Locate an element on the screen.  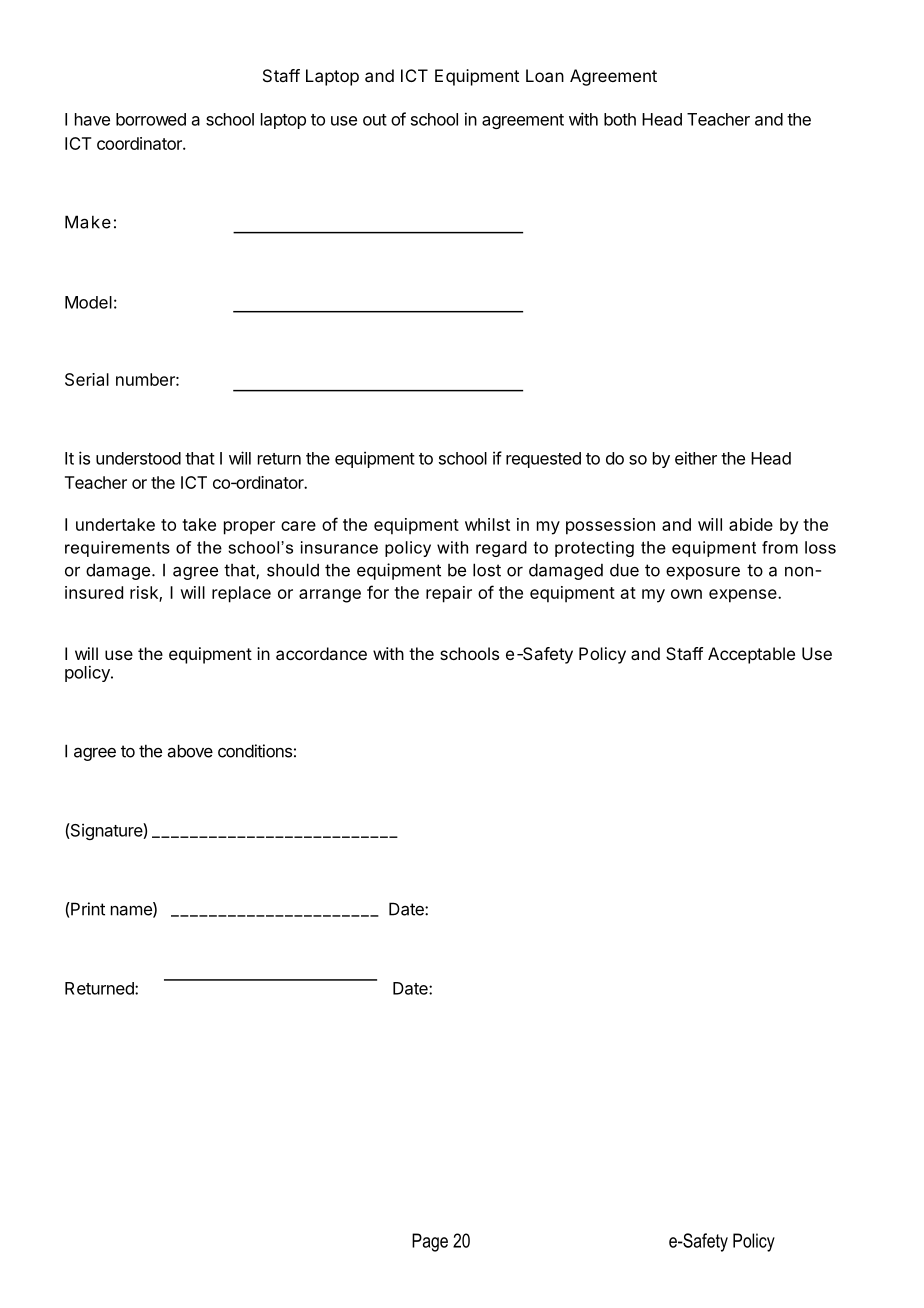
out is located at coordinates (375, 120).
